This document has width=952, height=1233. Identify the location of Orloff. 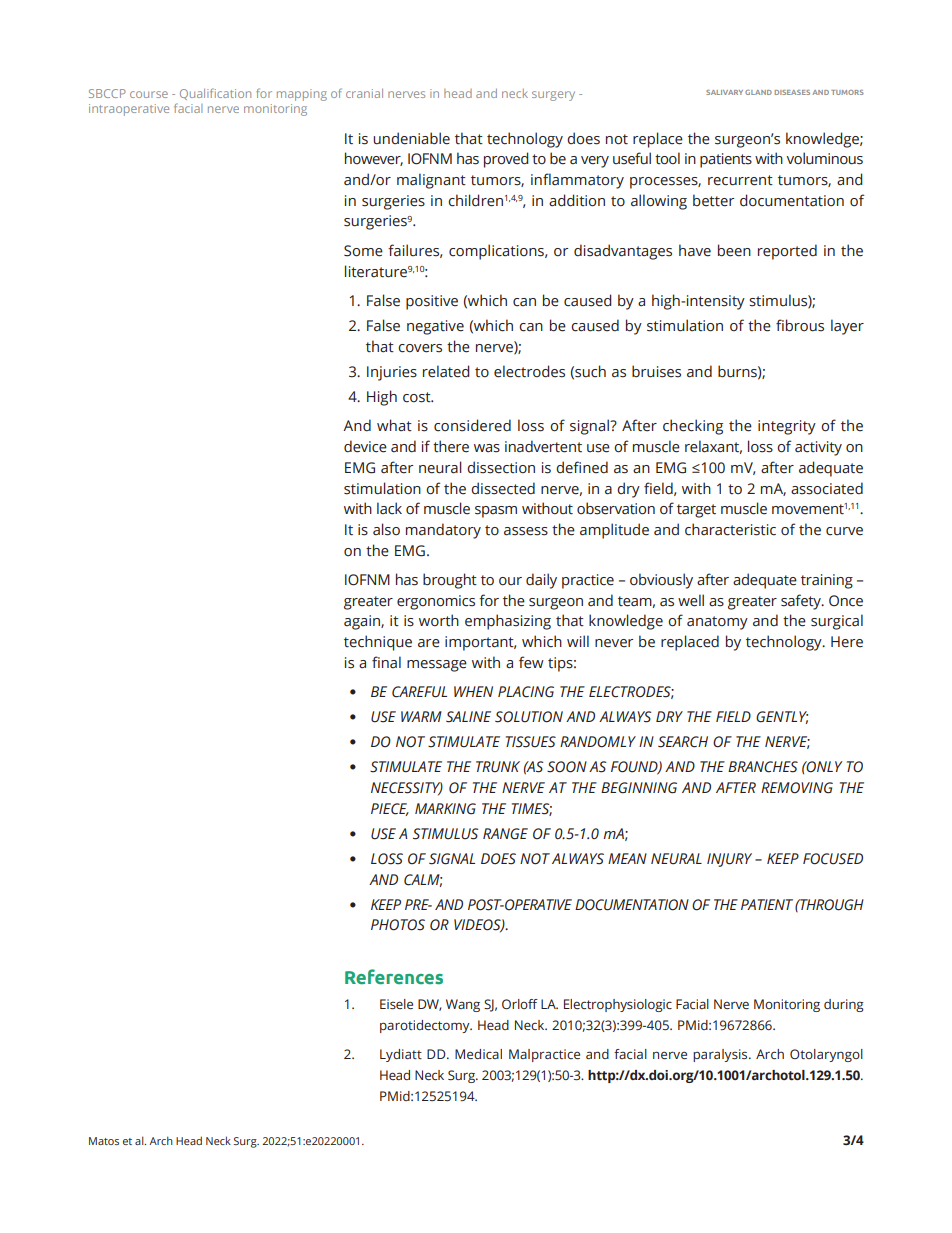
(520, 1004).
